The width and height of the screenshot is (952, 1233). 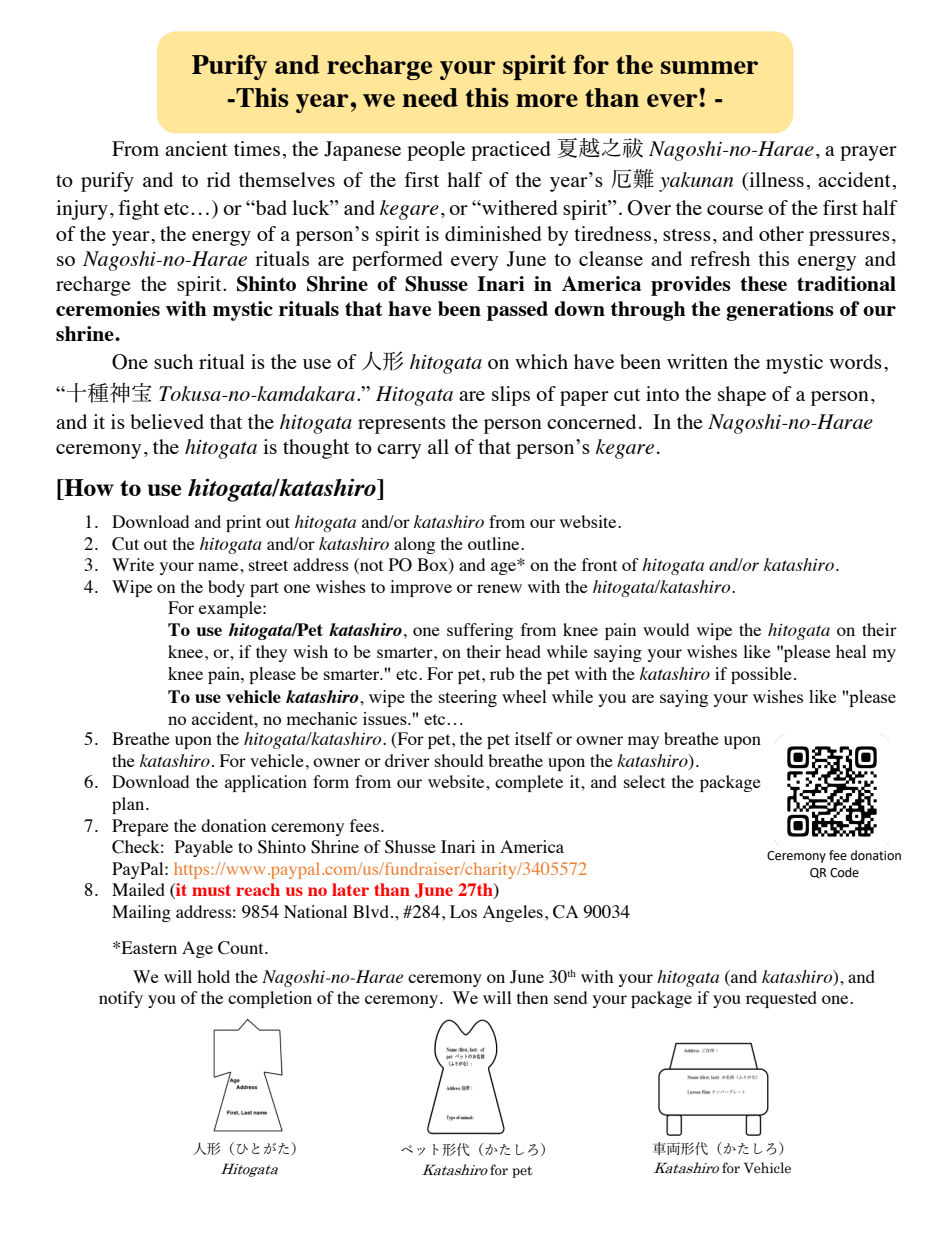 I want to click on outline, so click(x=495, y=543).
